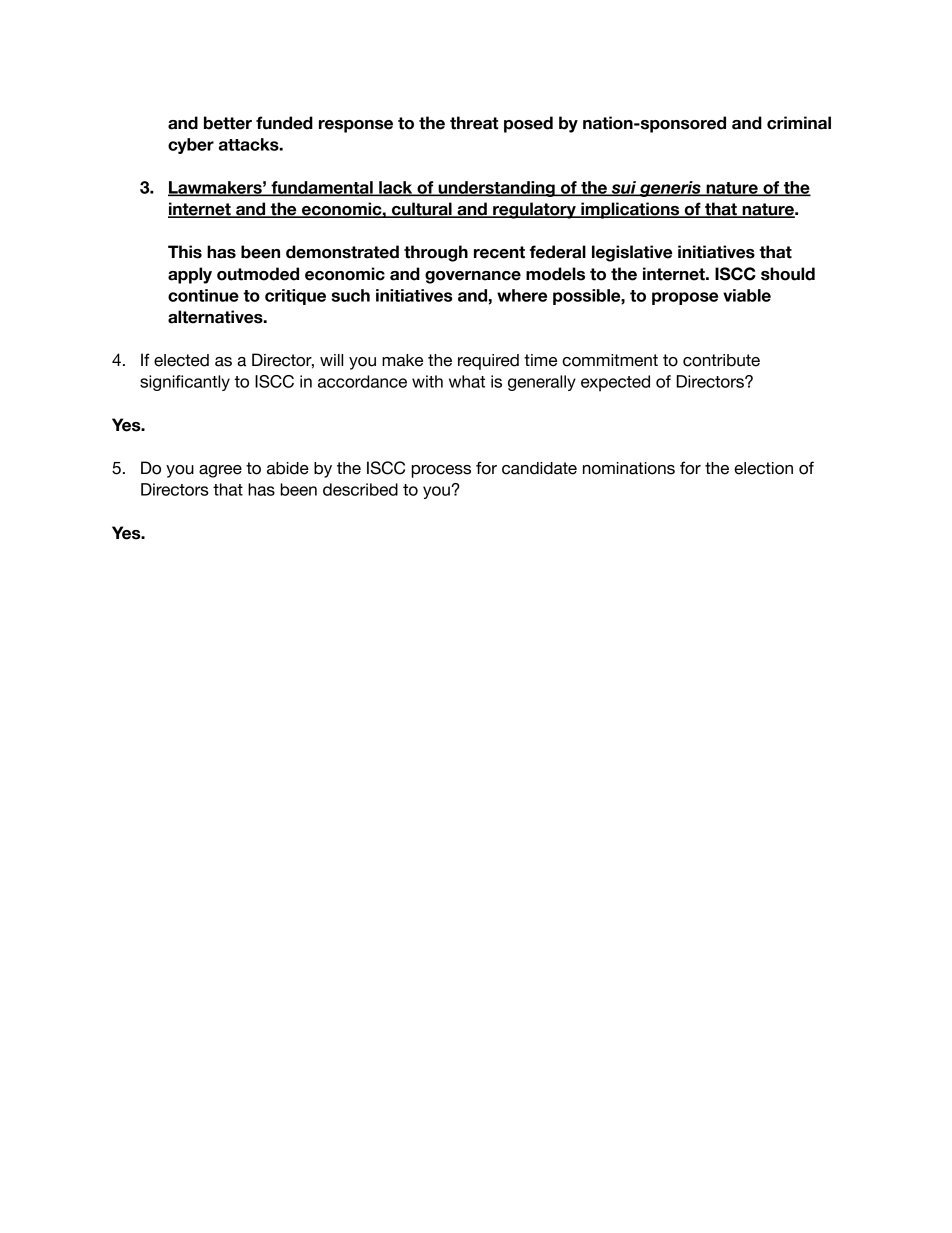 The width and height of the screenshot is (952, 1233). Describe the element at coordinates (228, 123) in the screenshot. I see `better` at that location.
